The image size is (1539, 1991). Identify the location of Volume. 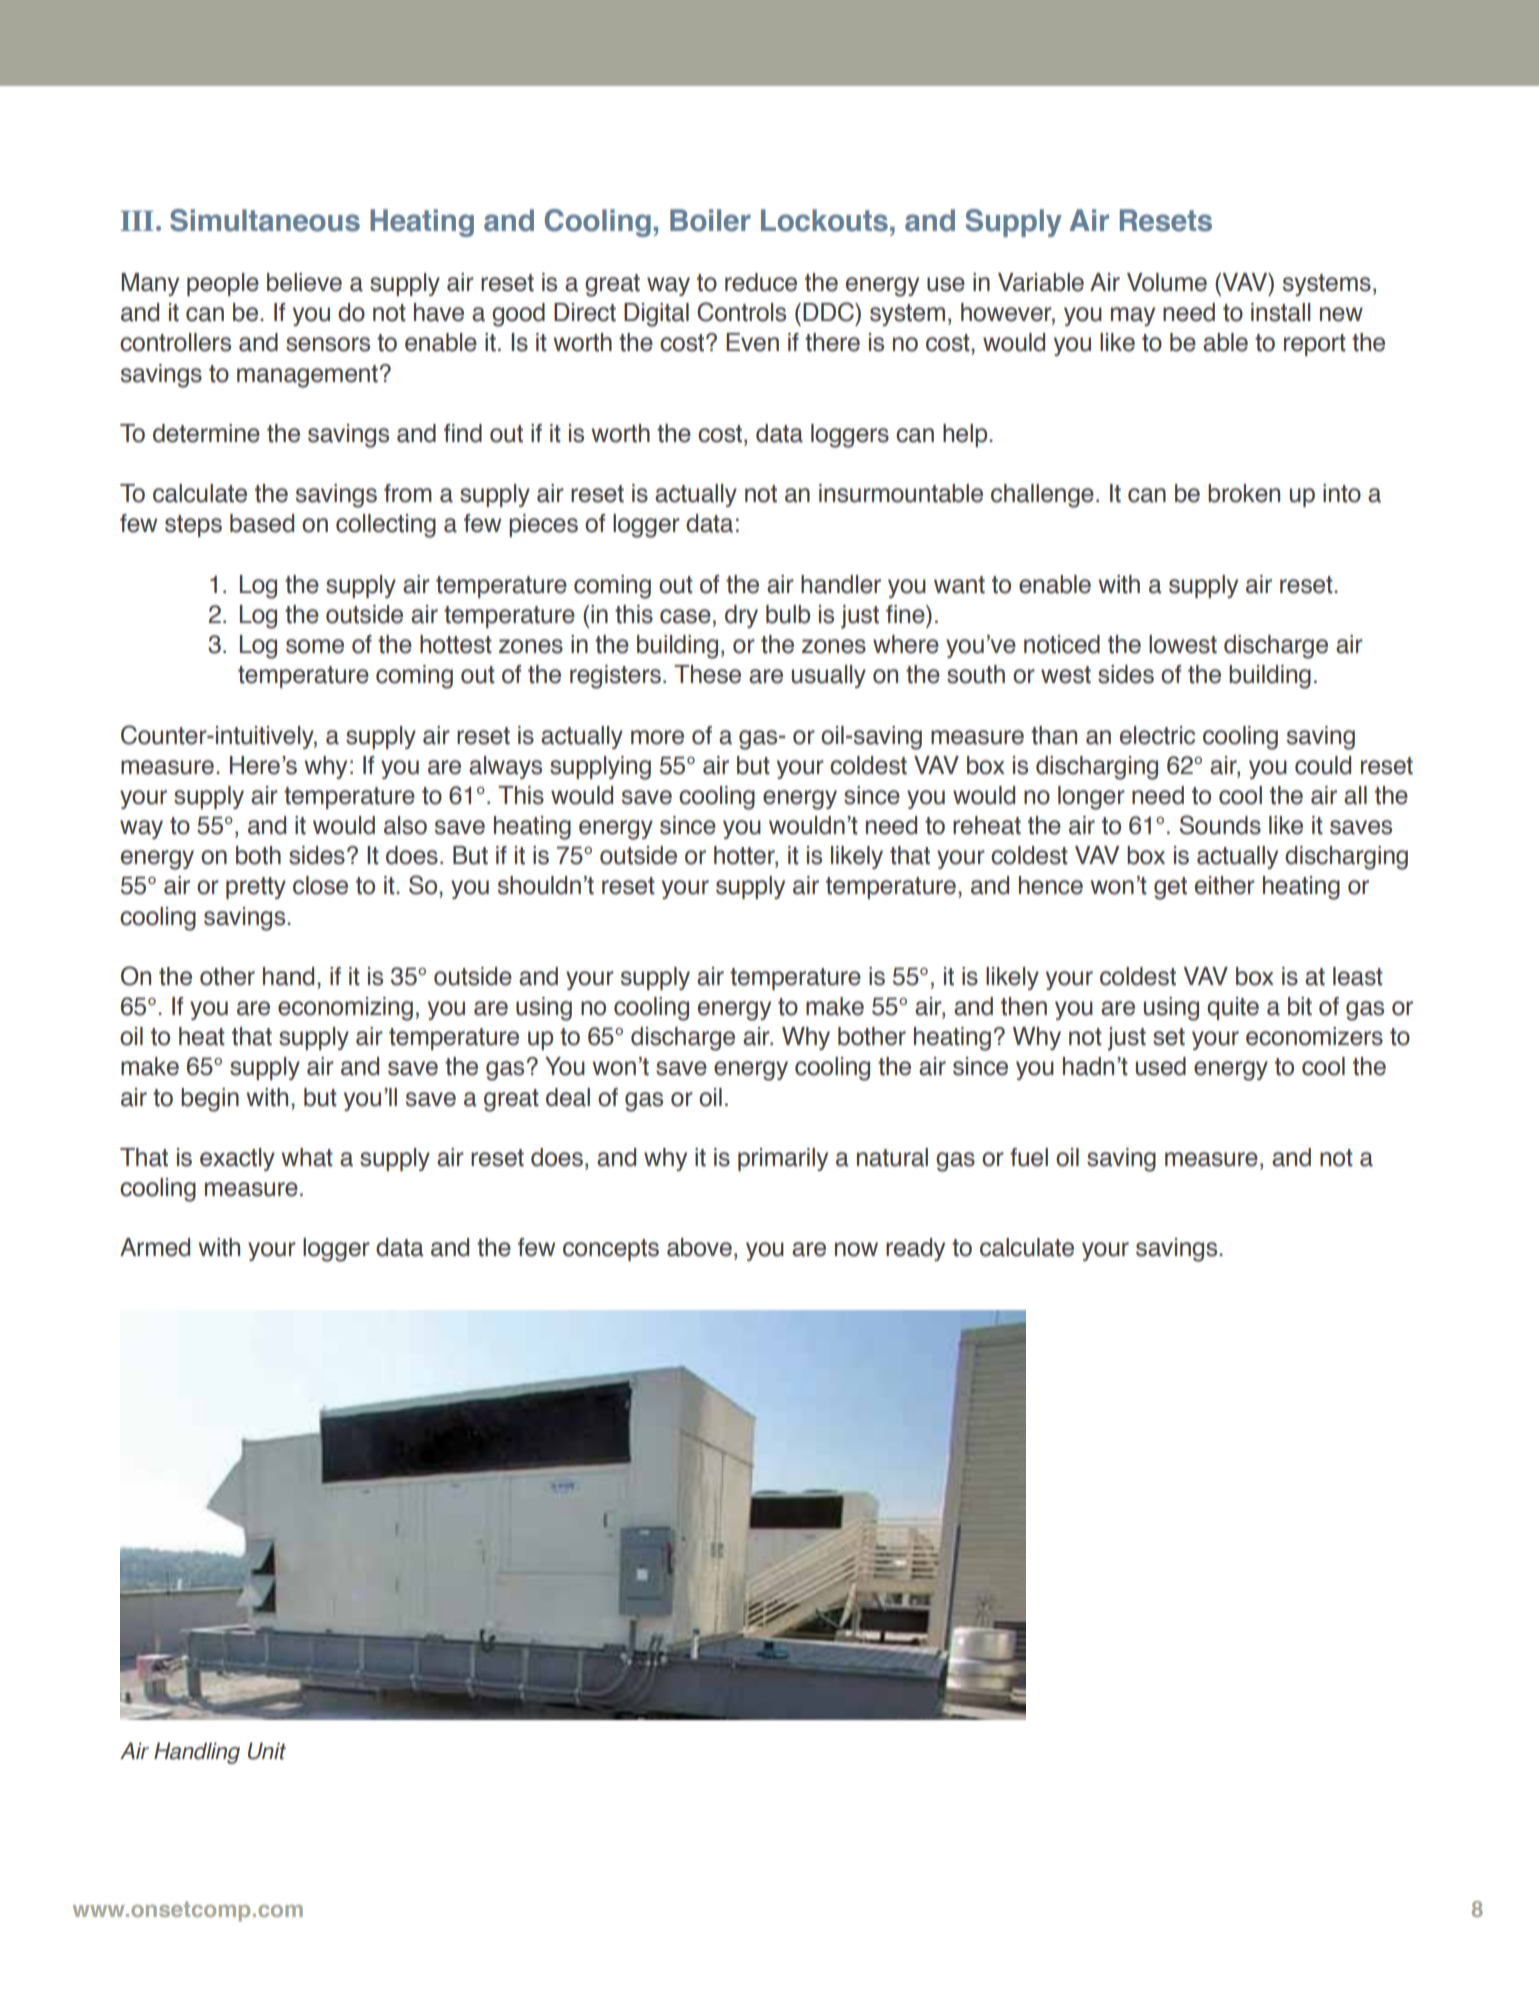
(1167, 282).
